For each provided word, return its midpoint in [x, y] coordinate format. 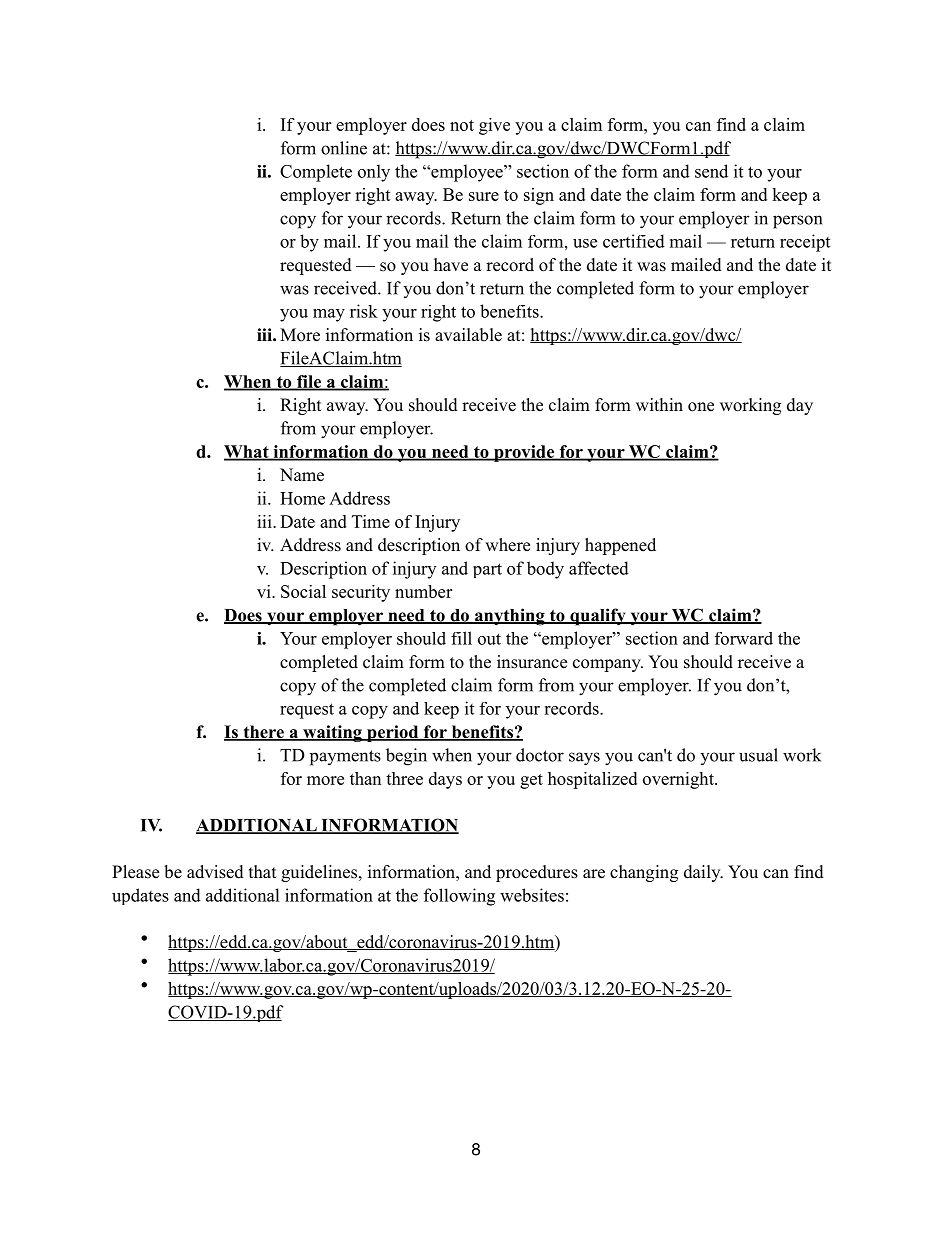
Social [303, 591]
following [459, 897]
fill [461, 638]
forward [744, 638]
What [247, 452]
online [344, 148]
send [711, 171]
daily [703, 873]
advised [215, 872]
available [468, 335]
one [701, 407]
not [462, 125]
